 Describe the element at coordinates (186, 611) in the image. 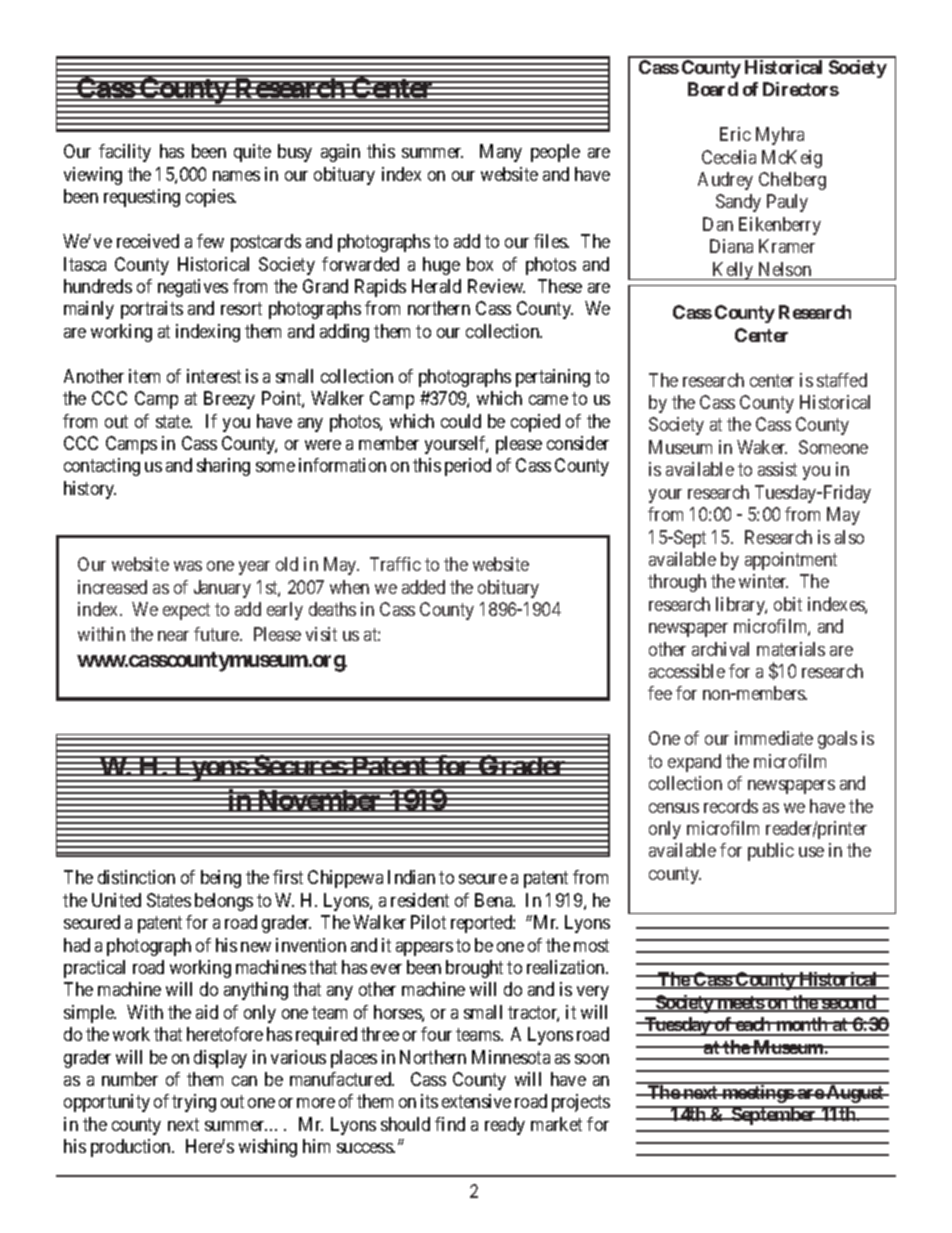

I see `expect` at that location.
